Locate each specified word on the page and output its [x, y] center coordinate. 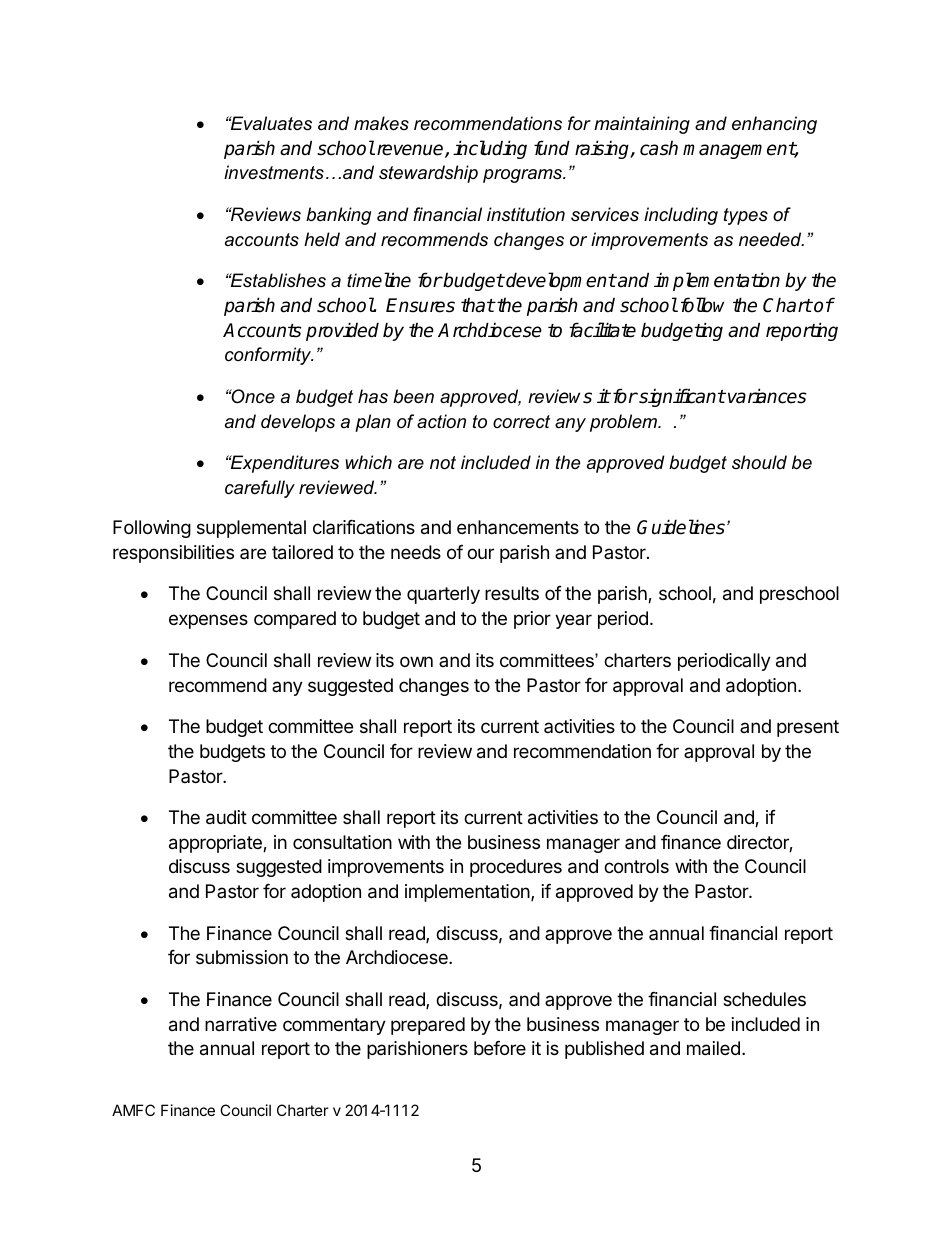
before [500, 1048]
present [808, 728]
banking [338, 216]
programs [524, 176]
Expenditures [284, 464]
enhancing [774, 125]
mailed [713, 1048]
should [759, 462]
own [416, 661]
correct [521, 422]
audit [226, 817]
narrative [241, 1024]
